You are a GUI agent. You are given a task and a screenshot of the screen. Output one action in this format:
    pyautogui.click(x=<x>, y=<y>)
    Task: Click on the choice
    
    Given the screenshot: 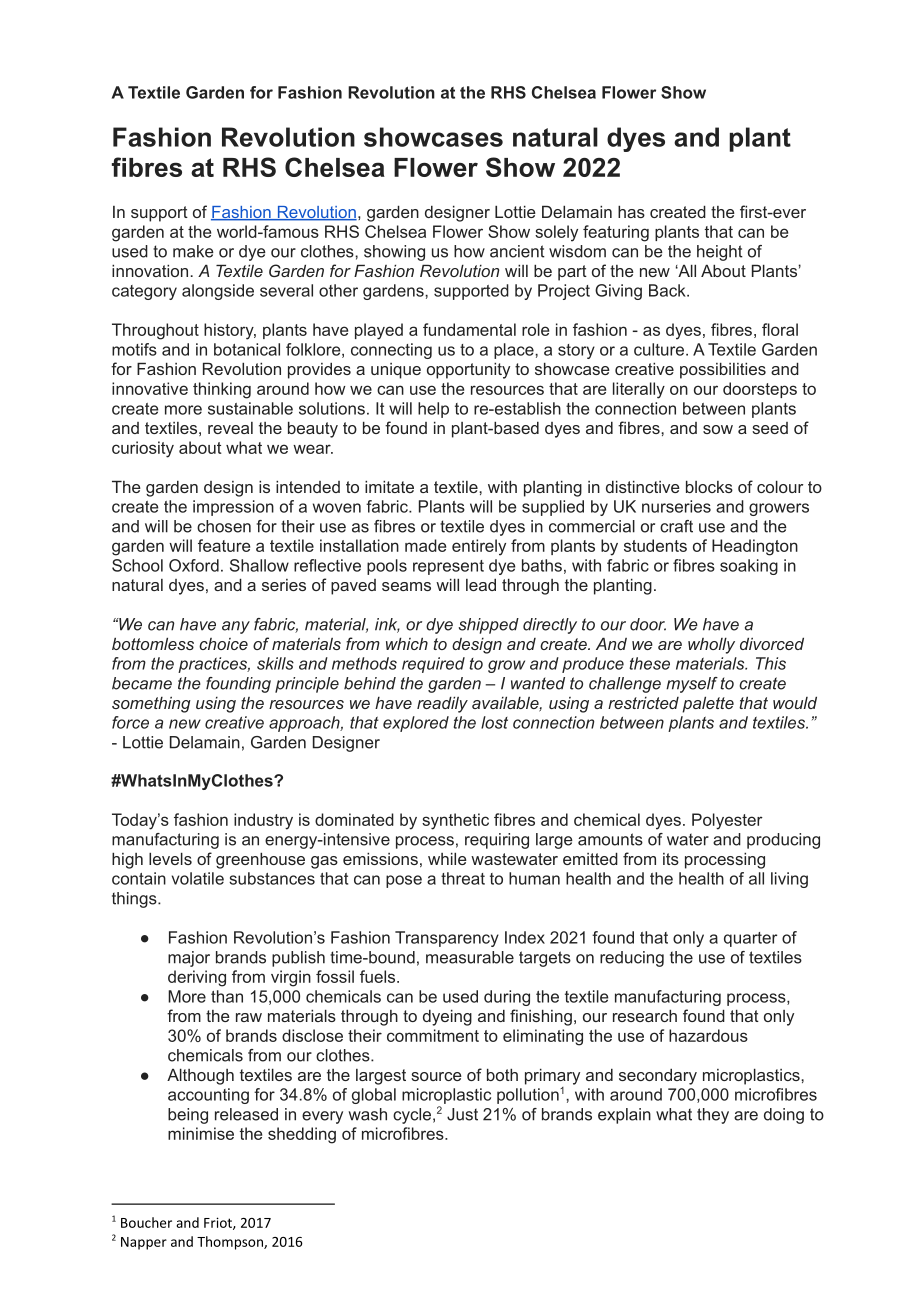 What is the action you would take?
    pyautogui.click(x=223, y=644)
